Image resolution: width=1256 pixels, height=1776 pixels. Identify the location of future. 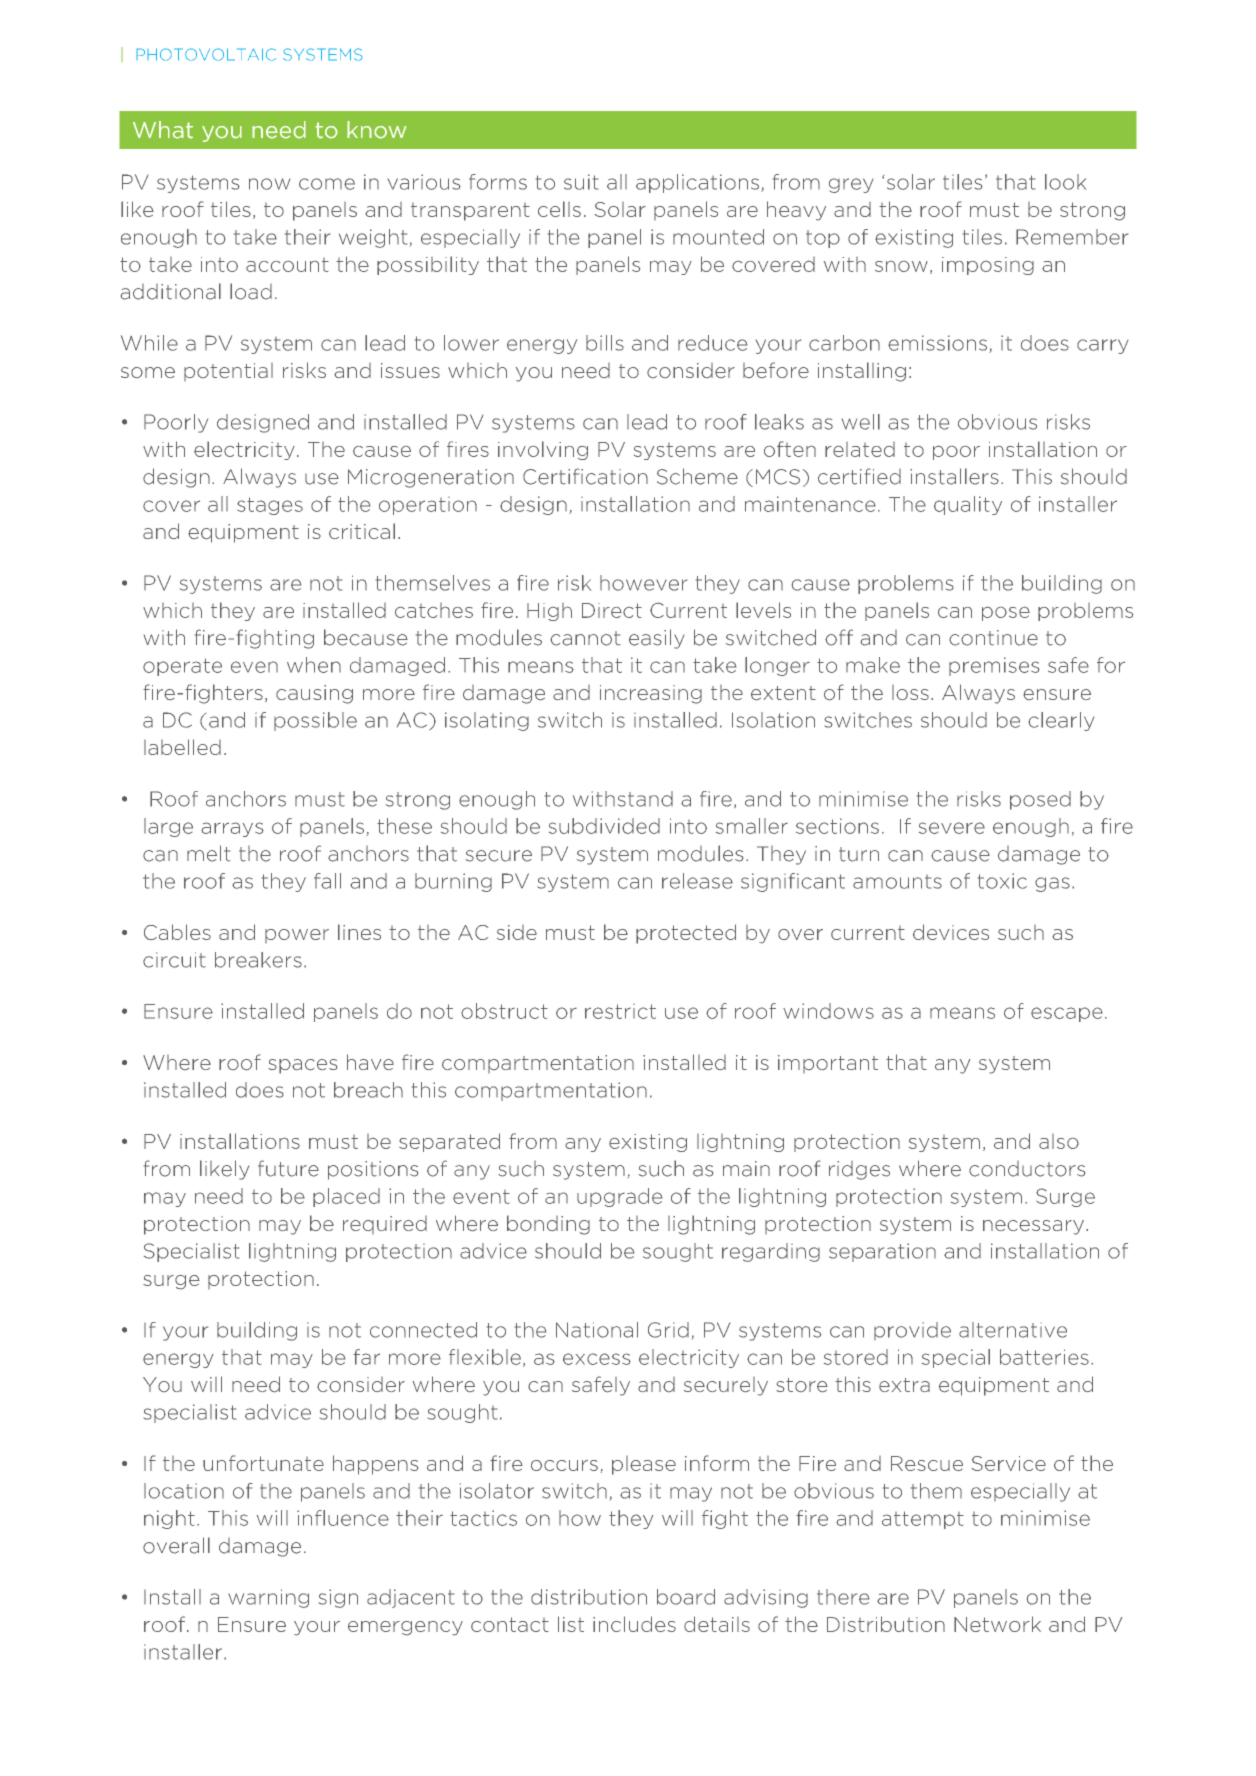
(288, 1168).
